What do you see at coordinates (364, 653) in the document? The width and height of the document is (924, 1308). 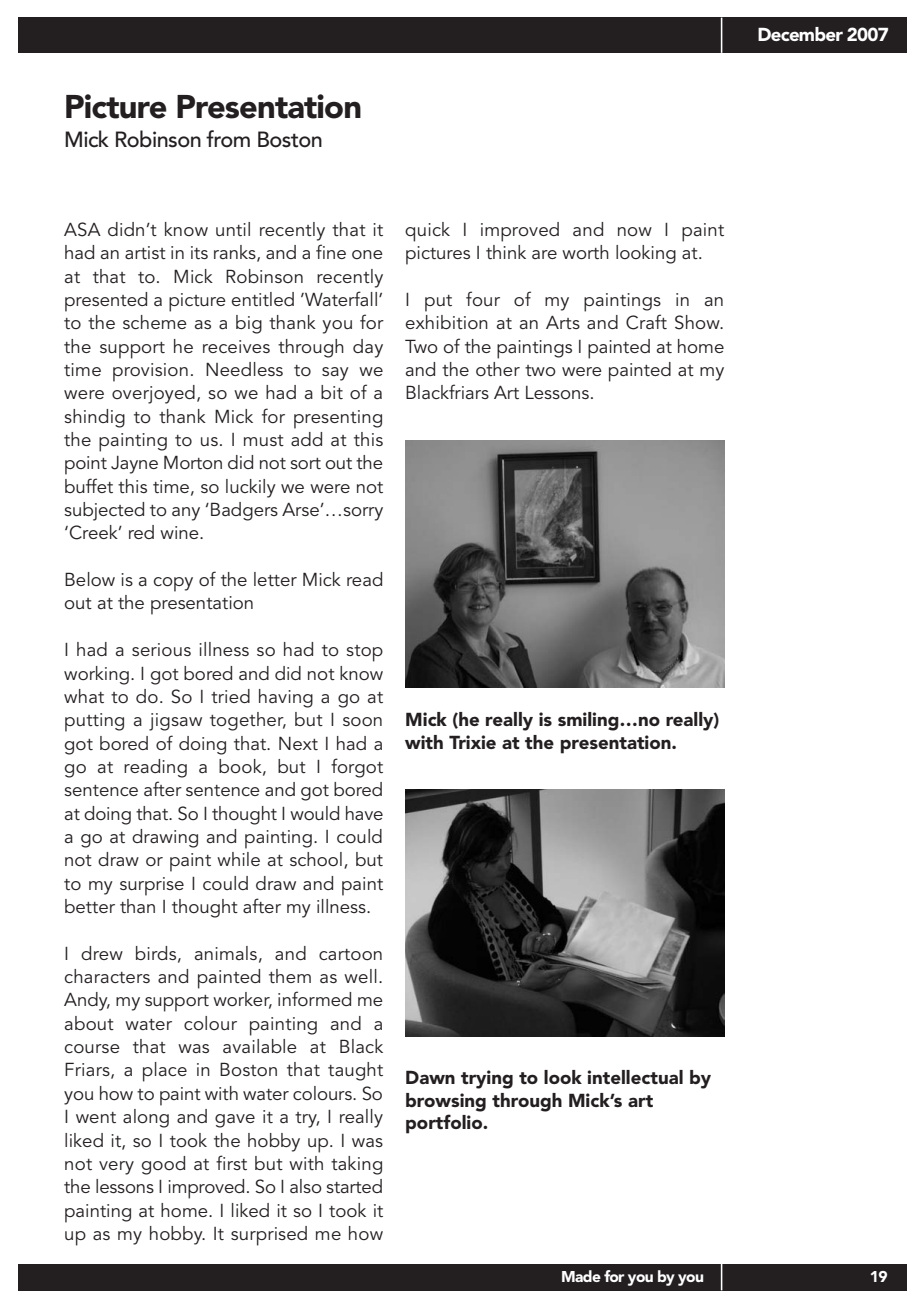 I see `stop` at bounding box center [364, 653].
